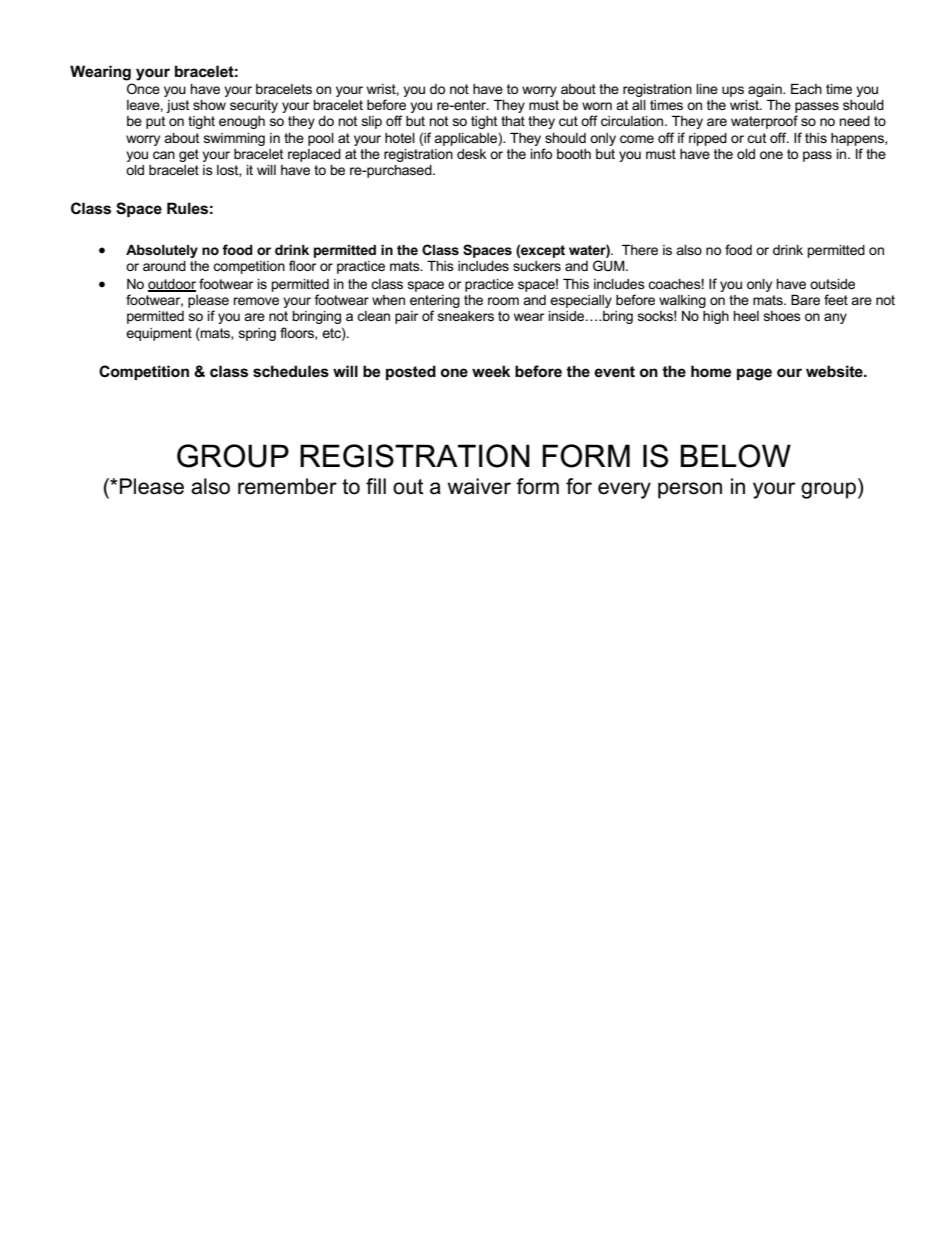 The image size is (952, 1233). I want to click on BELOW, so click(735, 456).
